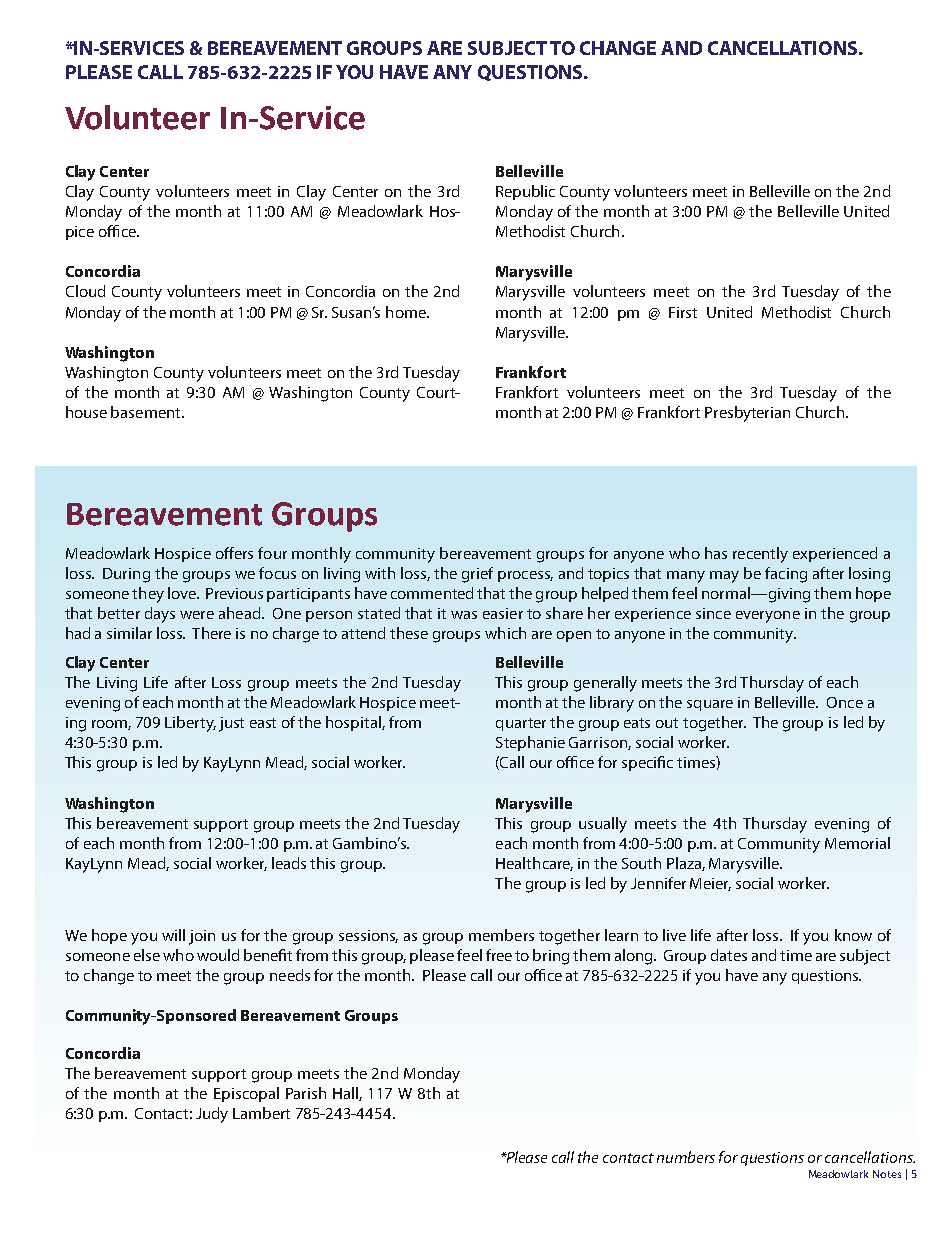  What do you see at coordinates (525, 192) in the screenshot?
I see `Republic` at bounding box center [525, 192].
